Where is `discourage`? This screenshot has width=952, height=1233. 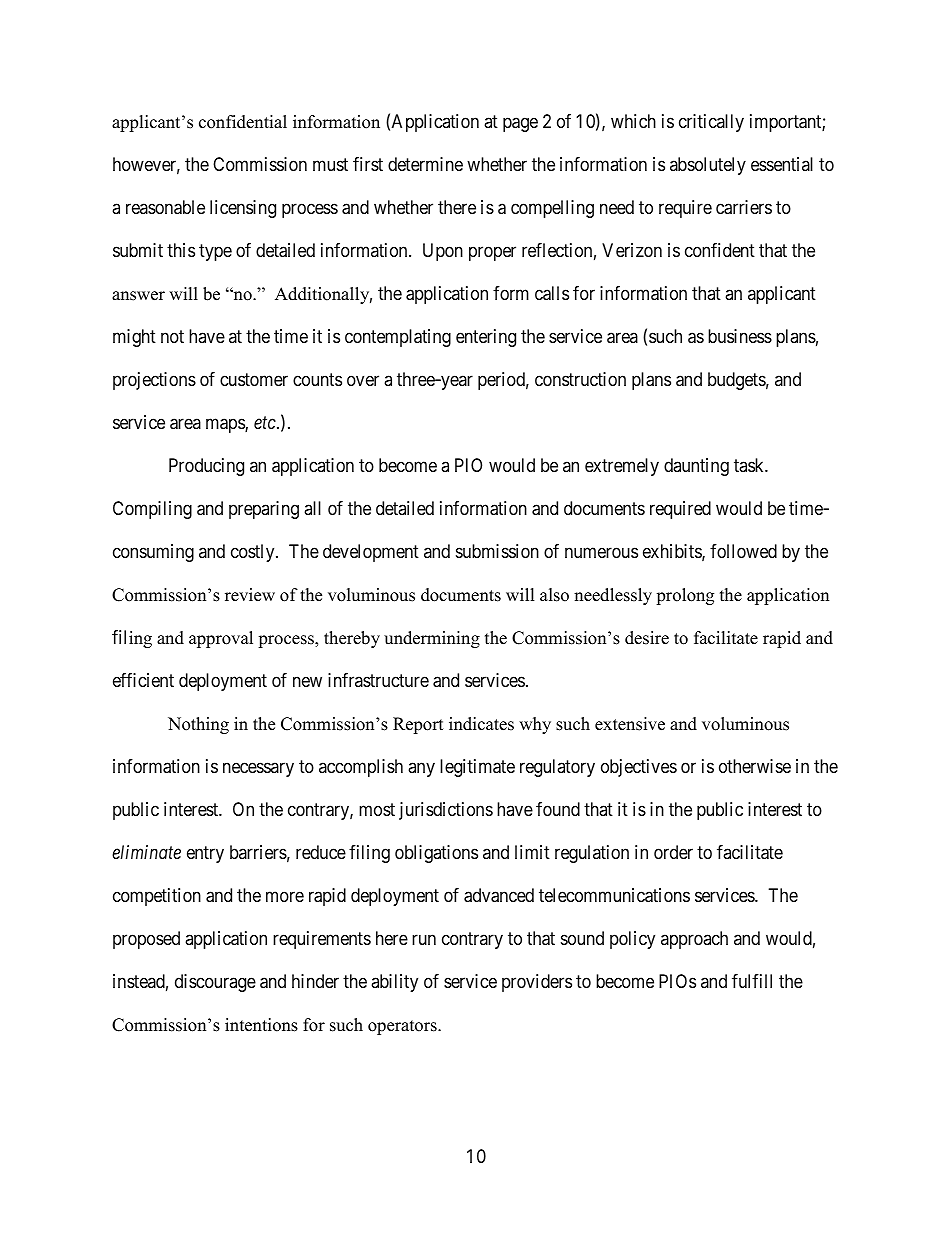
discourage is located at coordinates (215, 983).
